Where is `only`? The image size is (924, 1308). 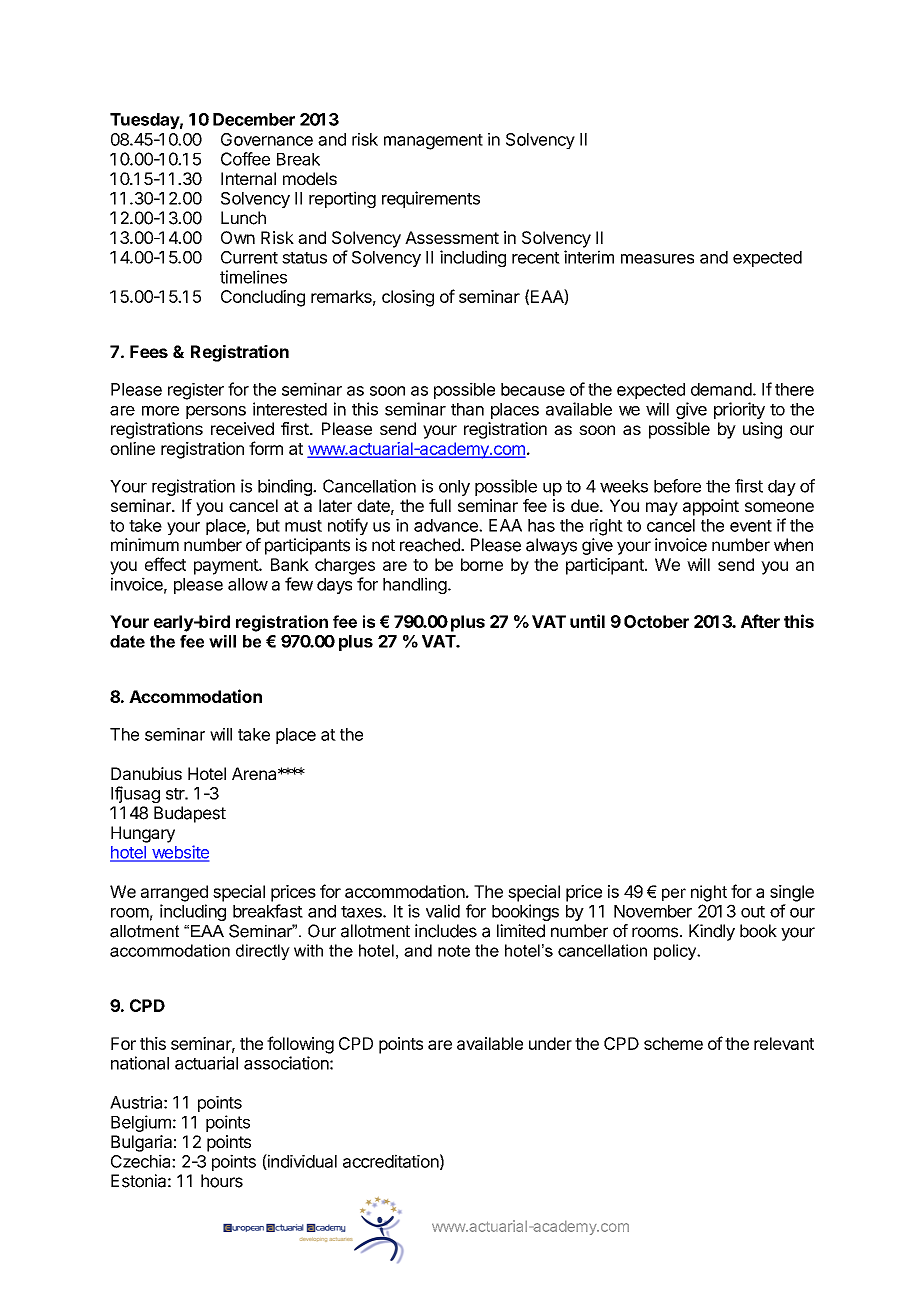
only is located at coordinates (454, 488).
